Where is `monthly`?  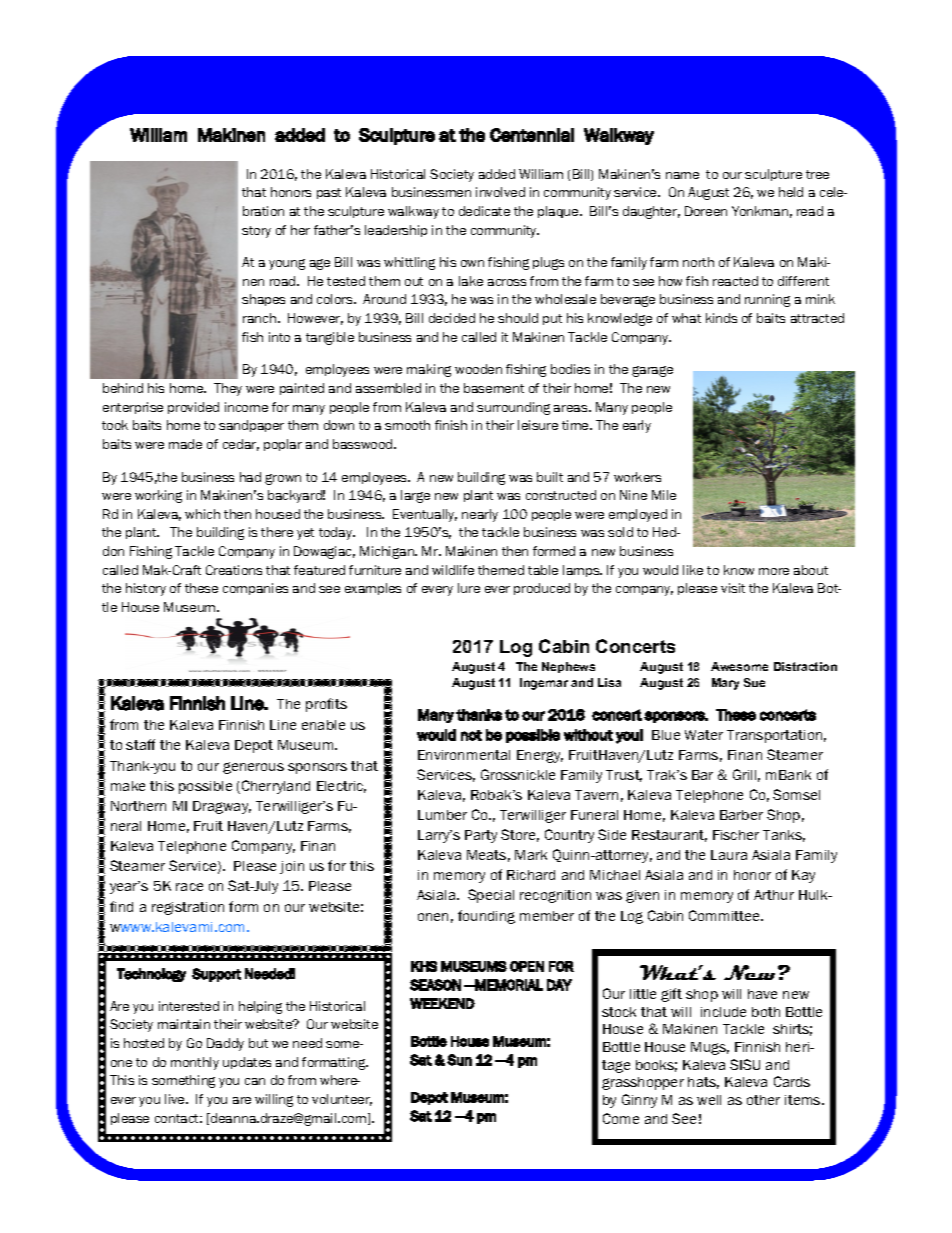
monthly is located at coordinates (195, 1063).
